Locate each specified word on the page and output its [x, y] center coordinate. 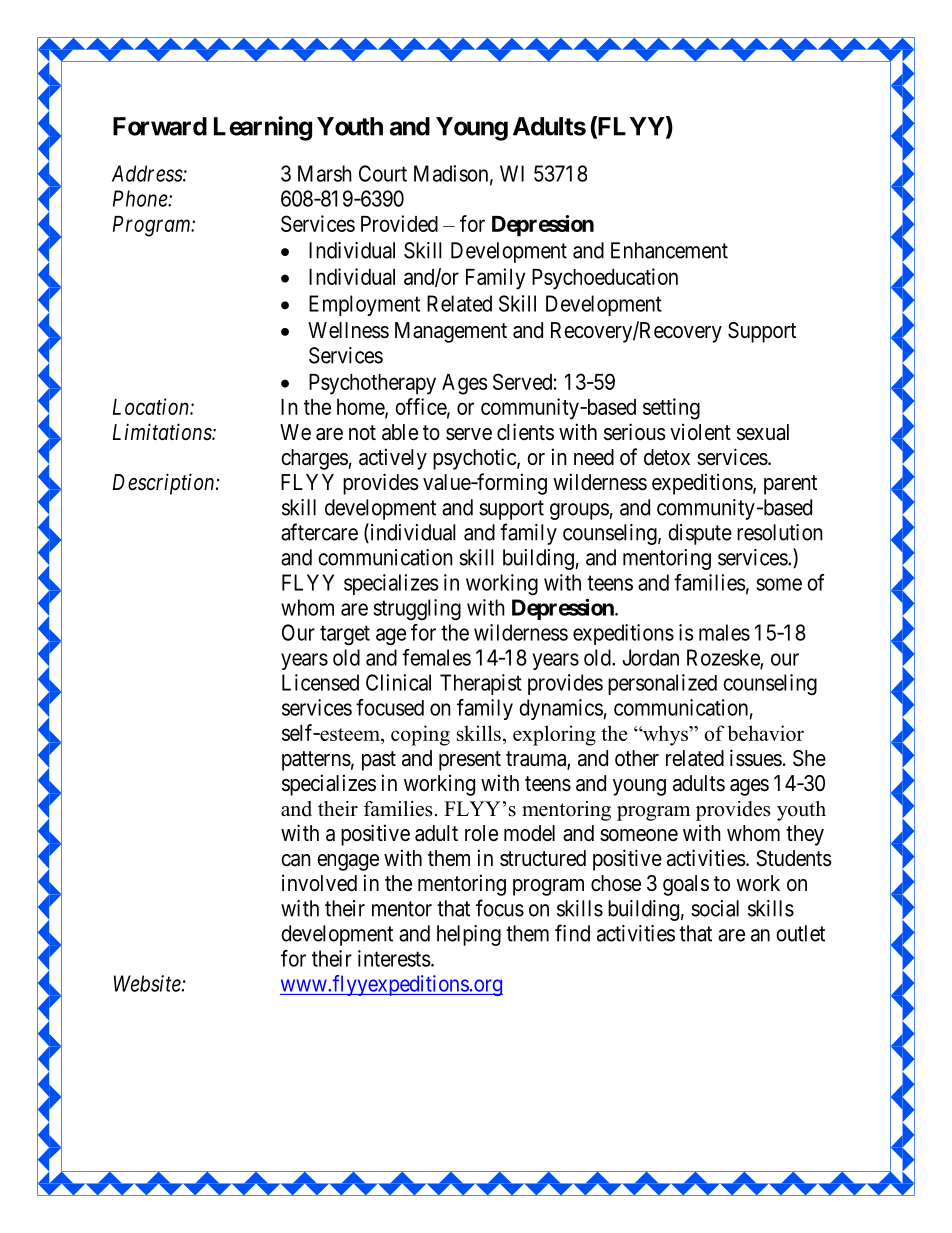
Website [148, 983]
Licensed [320, 682]
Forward [160, 126]
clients [525, 432]
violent [700, 431]
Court [383, 173]
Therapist [481, 684]
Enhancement [669, 250]
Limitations [163, 432]
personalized [662, 684]
